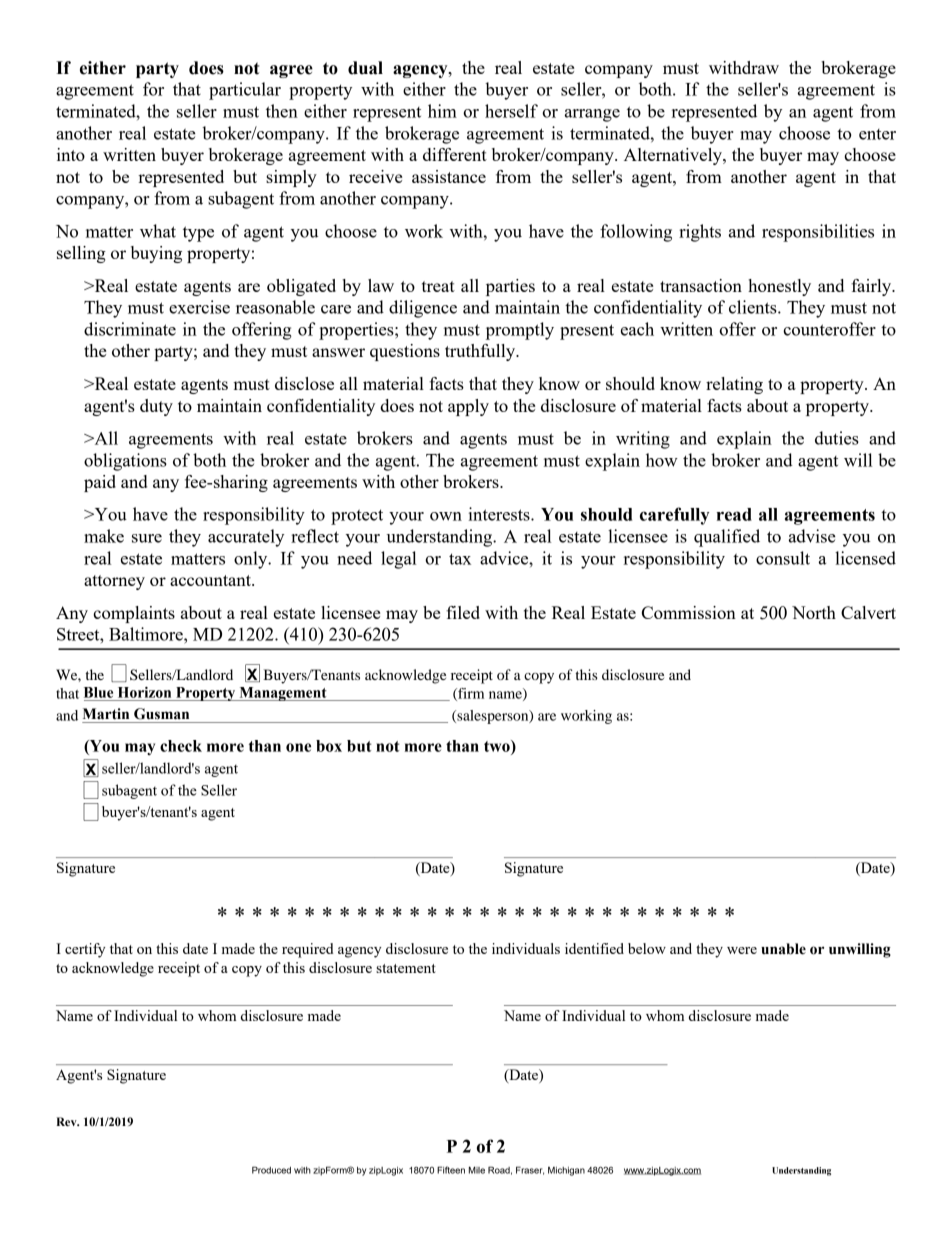 This screenshot has width=952, height=1233. I want to click on particular, so click(245, 91).
